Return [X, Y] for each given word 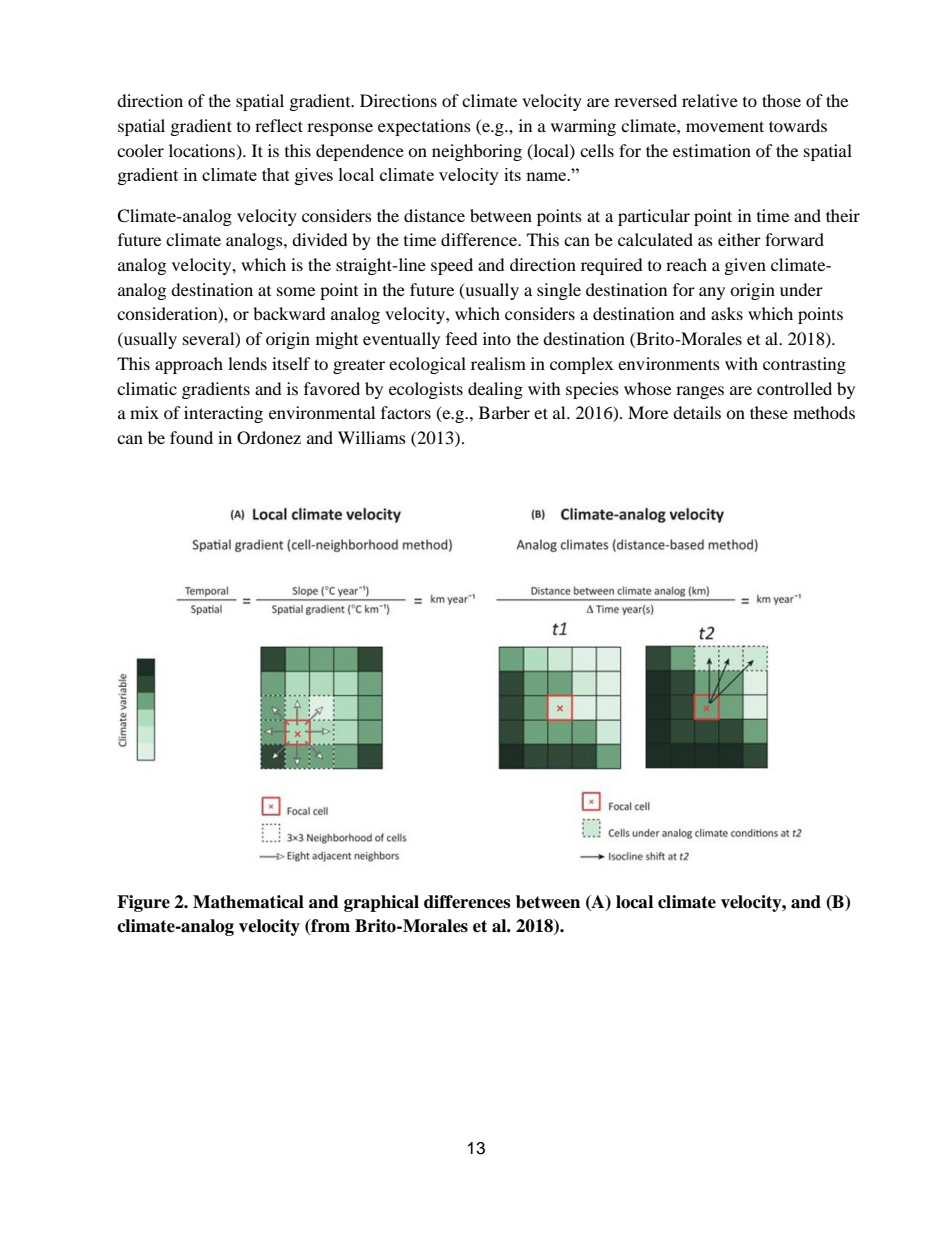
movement [725, 126]
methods [824, 412]
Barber [504, 412]
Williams [372, 437]
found [191, 437]
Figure [143, 903]
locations [203, 151]
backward [289, 313]
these [769, 412]
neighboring [477, 152]
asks [727, 313]
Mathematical [248, 902]
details [697, 412]
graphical [381, 903]
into [497, 338]
